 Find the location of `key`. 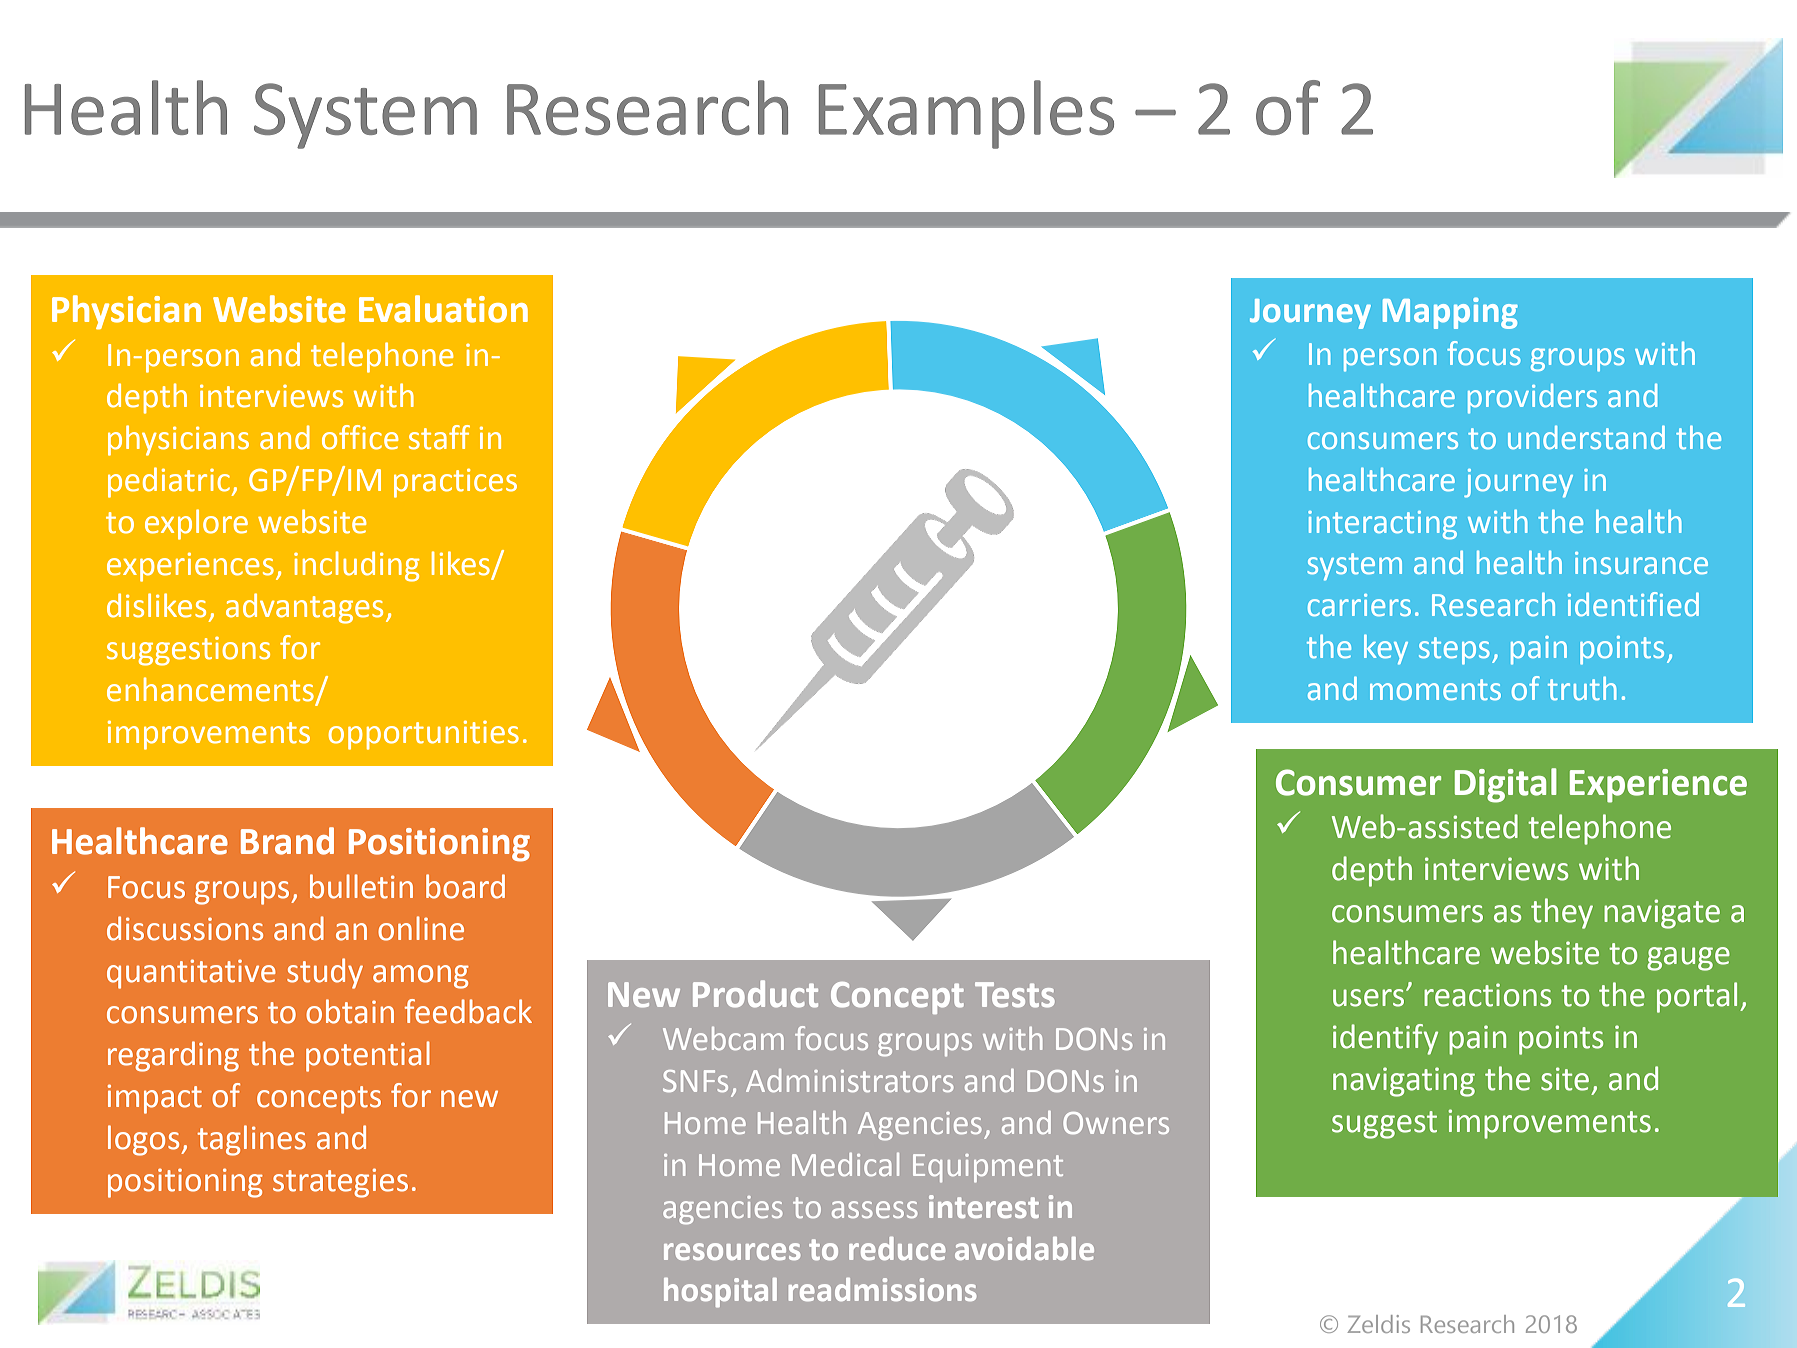

key is located at coordinates (1386, 650).
